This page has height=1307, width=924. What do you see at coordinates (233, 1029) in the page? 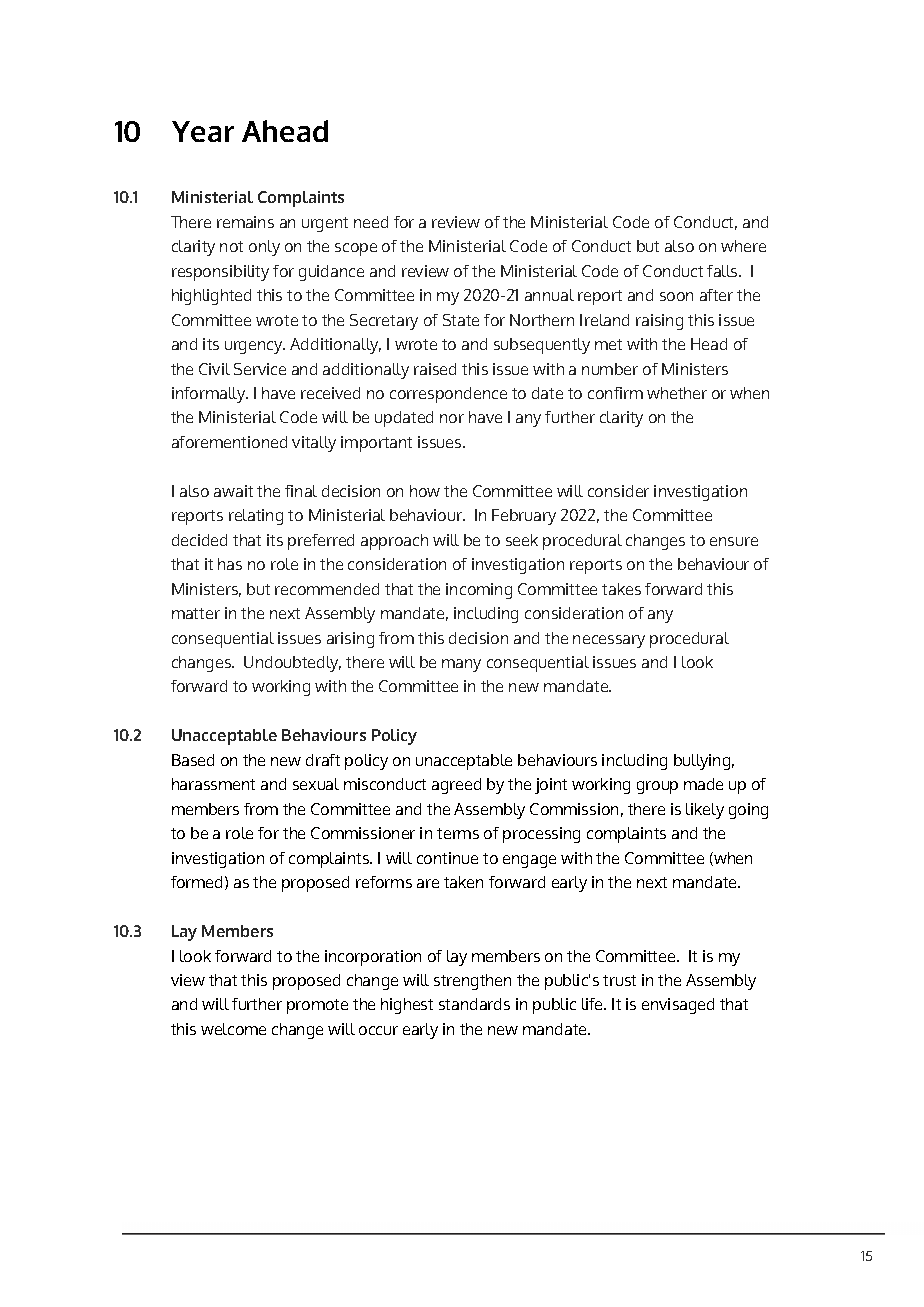
I see `welcome` at bounding box center [233, 1029].
